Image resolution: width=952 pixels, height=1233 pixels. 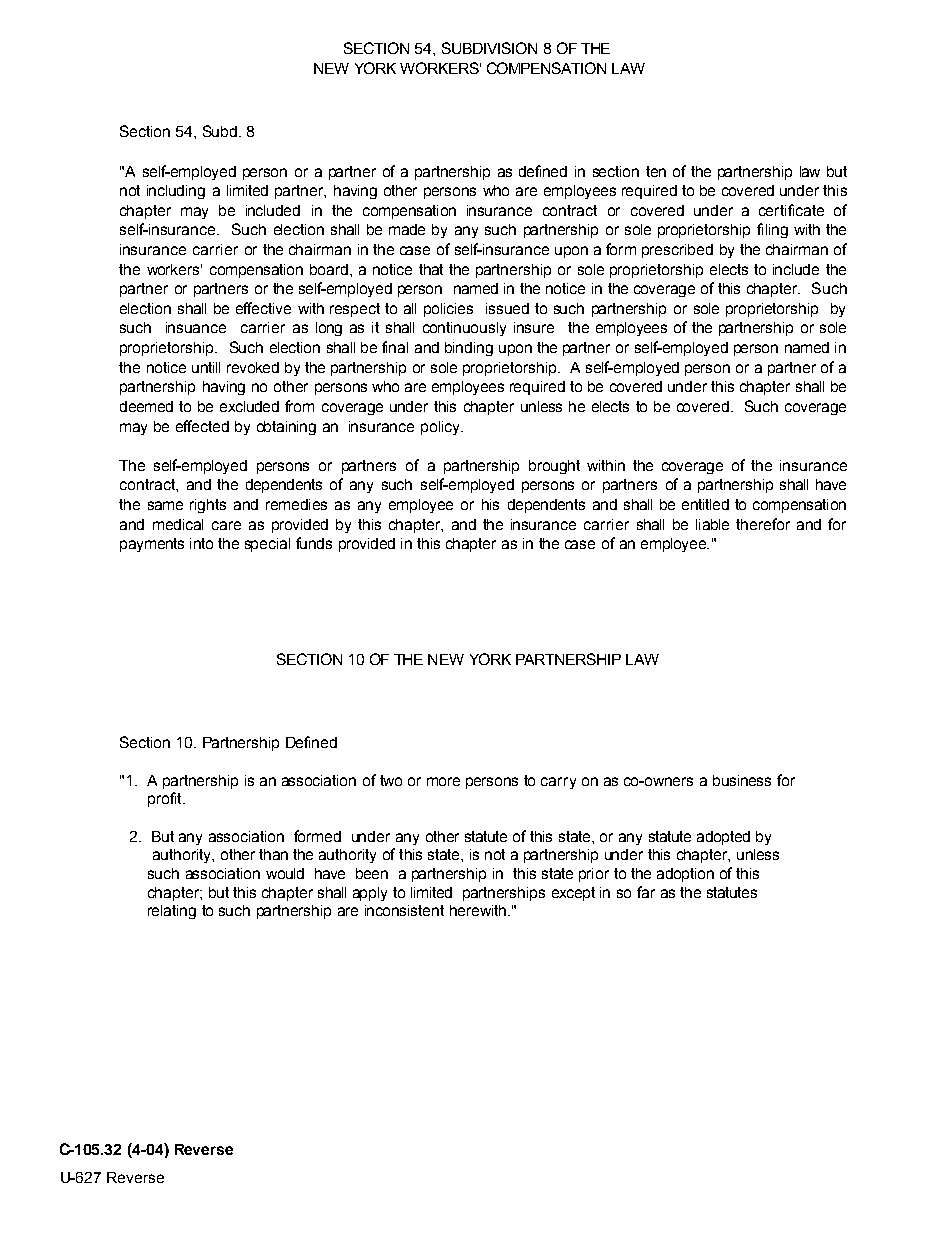 I want to click on binding, so click(x=469, y=349).
